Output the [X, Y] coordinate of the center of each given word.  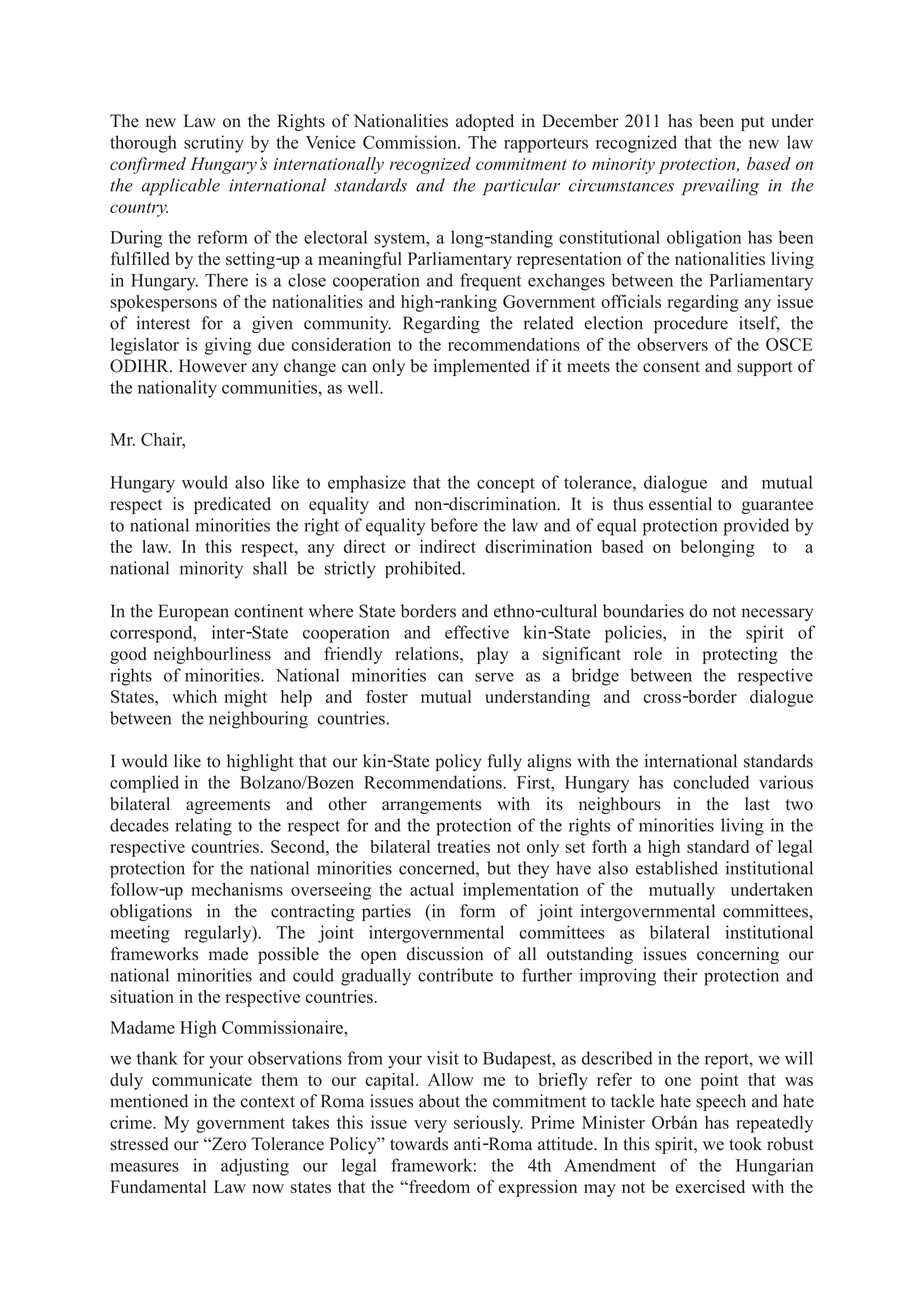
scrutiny [214, 144]
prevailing [720, 187]
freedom [438, 1187]
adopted [485, 122]
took [745, 1144]
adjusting [255, 1167]
